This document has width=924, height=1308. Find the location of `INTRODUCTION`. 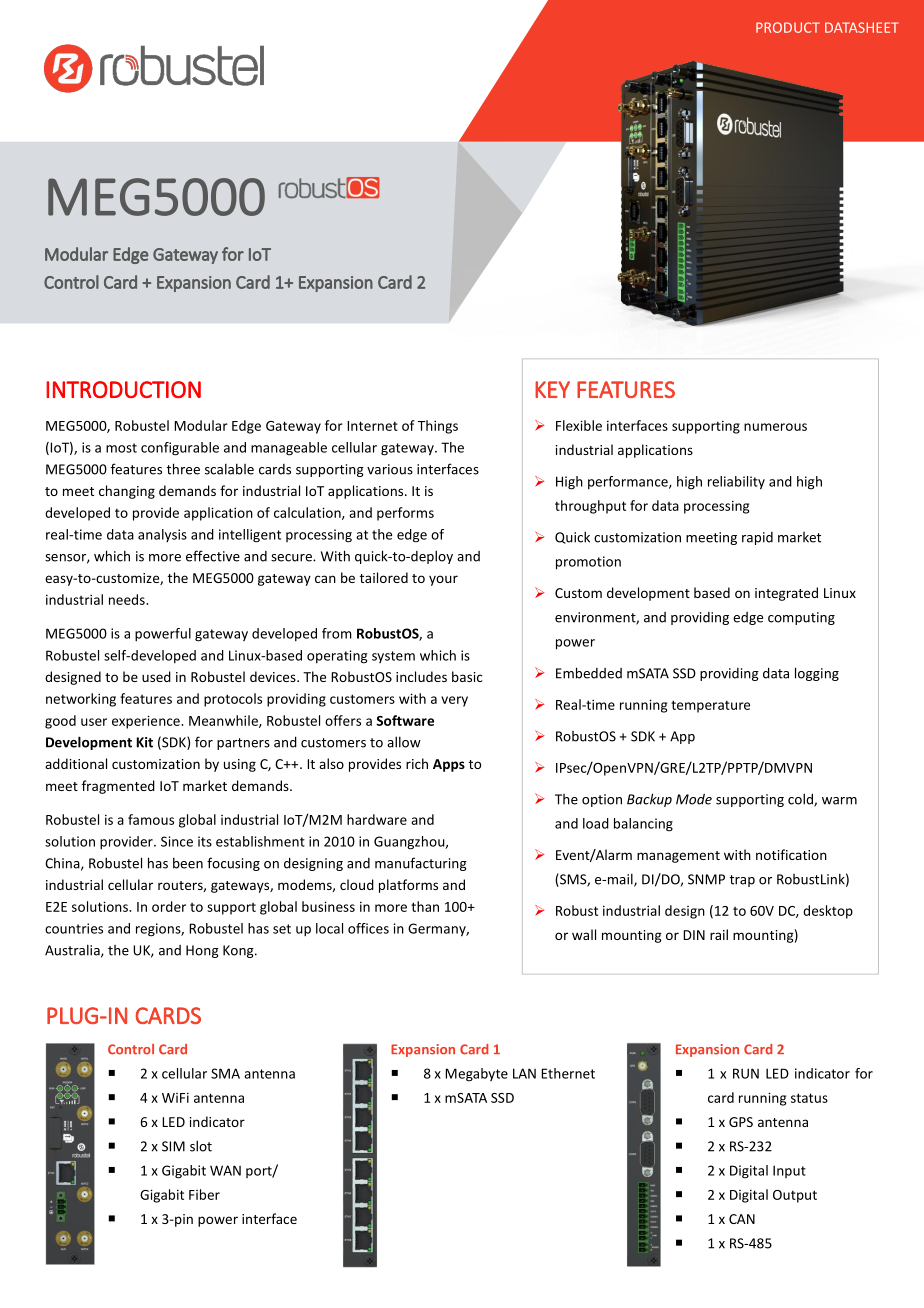

INTRODUCTION is located at coordinates (123, 389).
